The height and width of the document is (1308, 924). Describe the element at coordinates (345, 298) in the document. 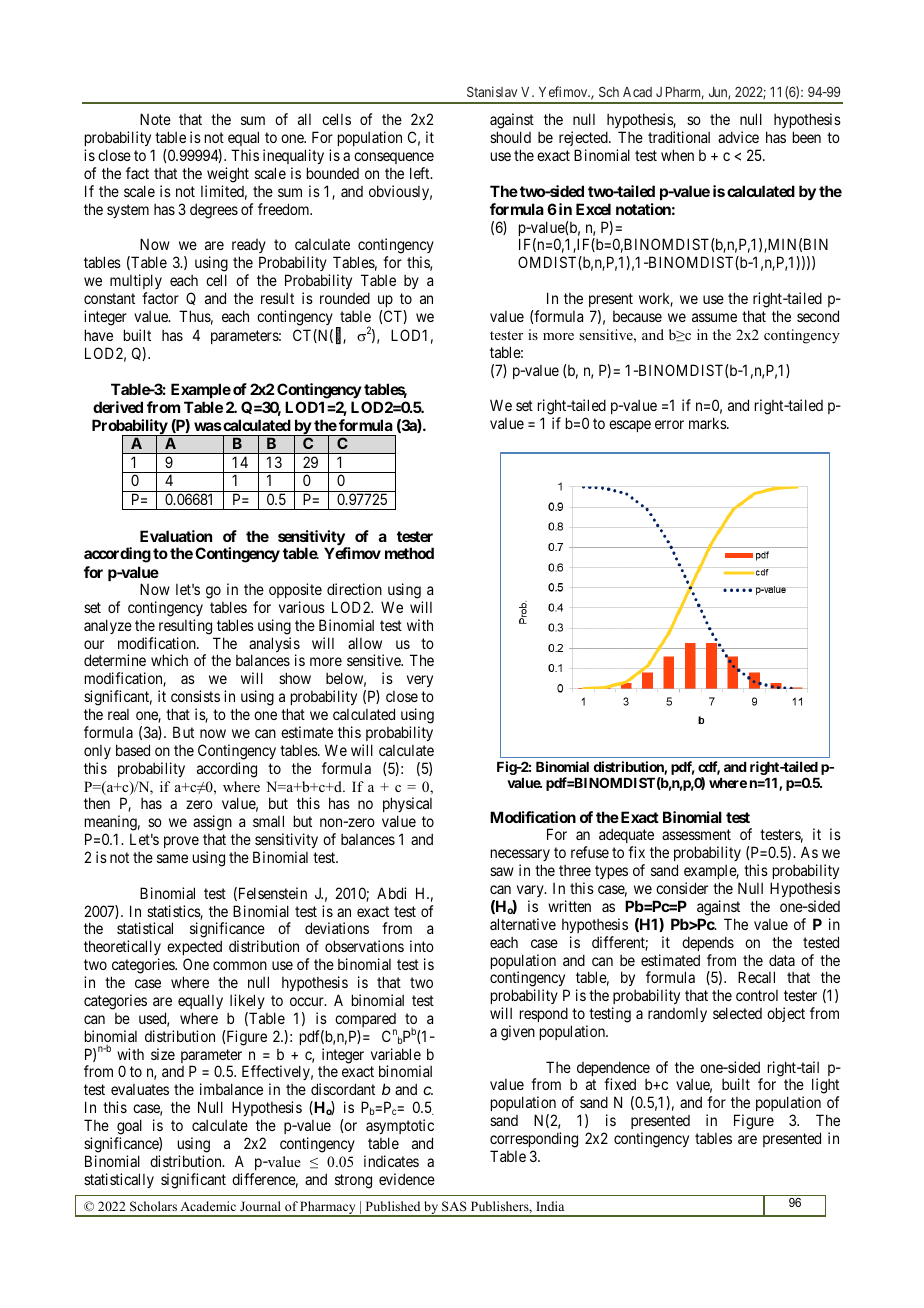

I see `rounded` at that location.
